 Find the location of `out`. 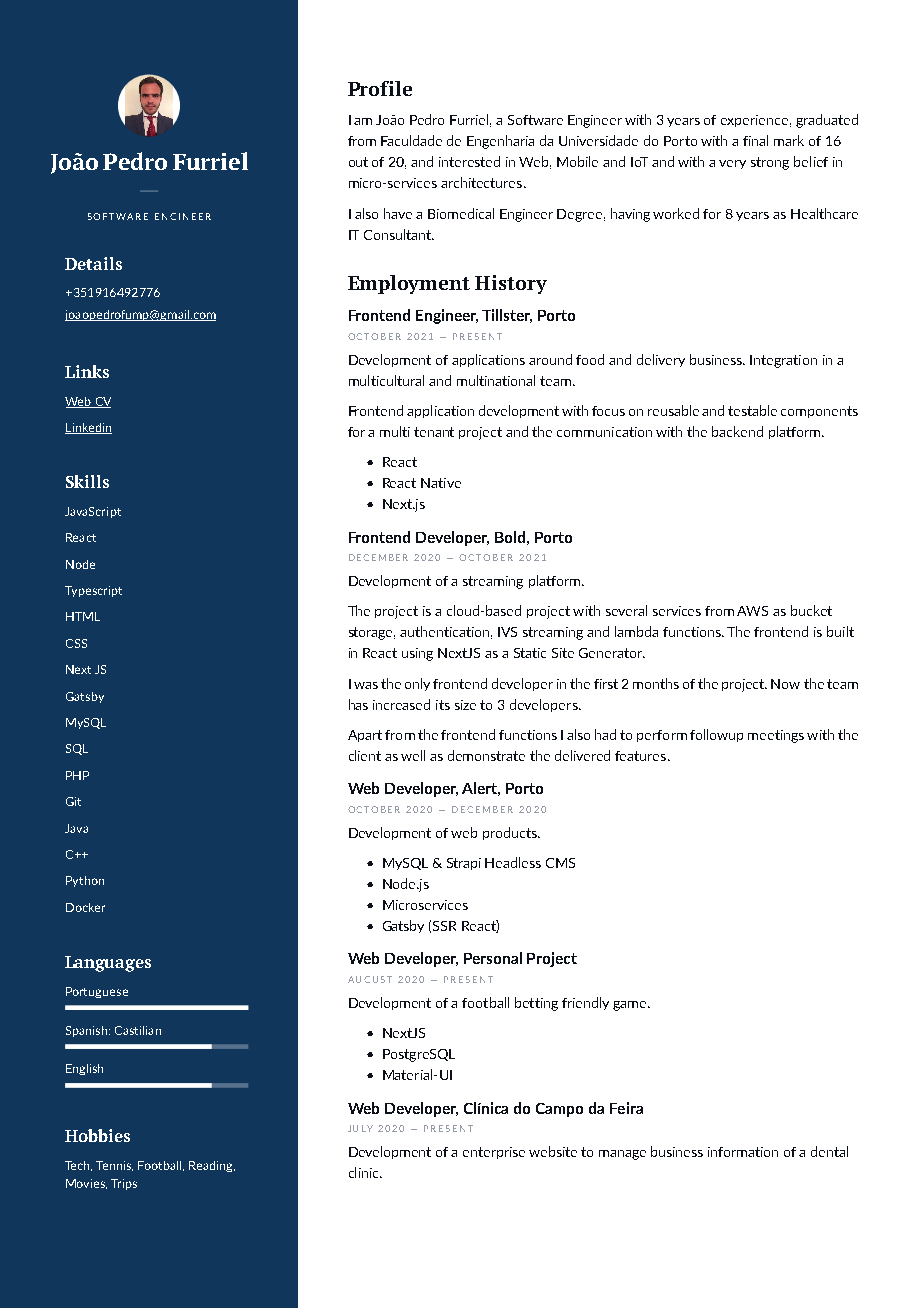

out is located at coordinates (358, 162).
